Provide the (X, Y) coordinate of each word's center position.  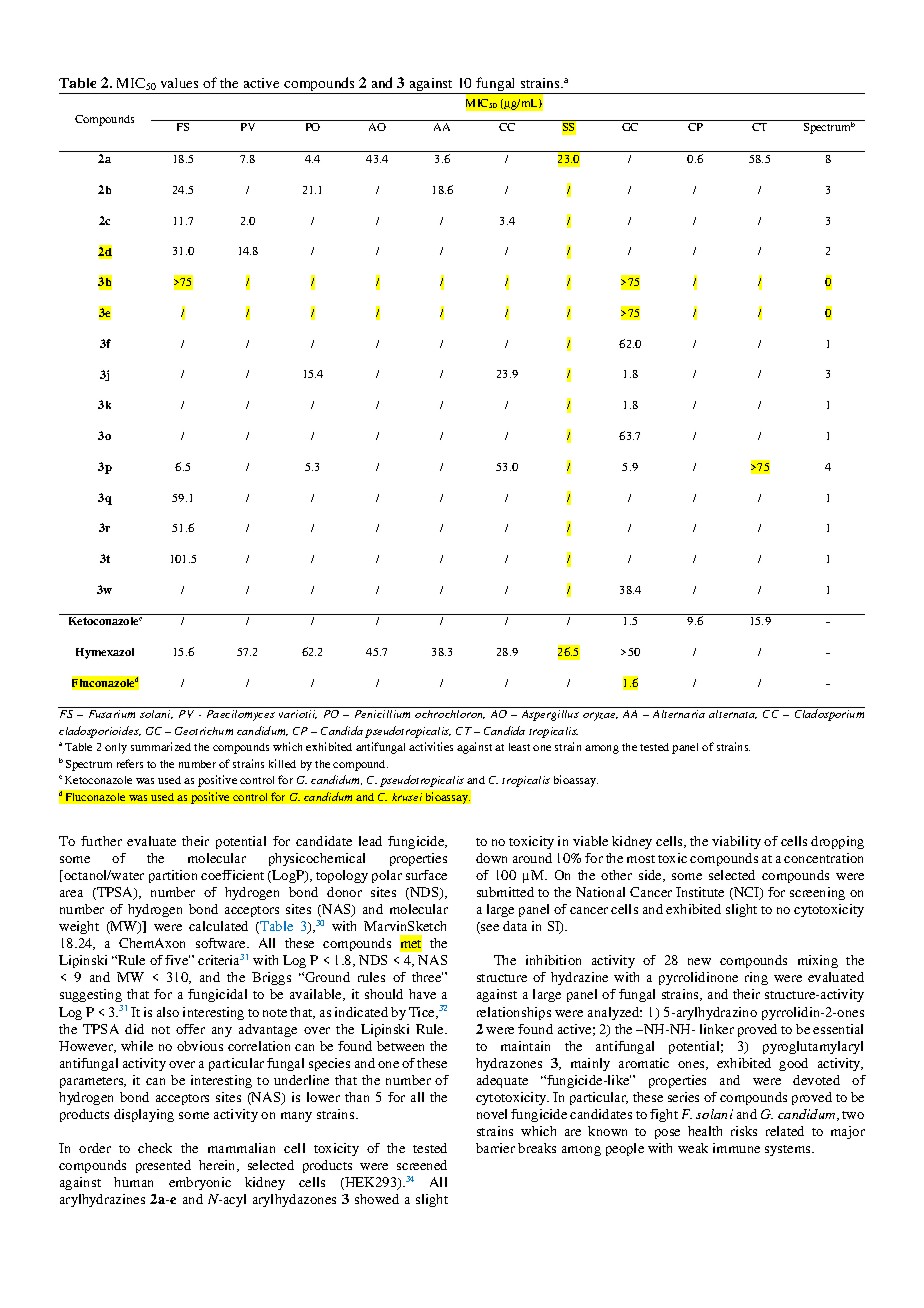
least (519, 747)
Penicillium (382, 714)
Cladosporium (829, 715)
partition (173, 876)
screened (422, 1165)
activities (431, 746)
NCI (747, 893)
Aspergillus (550, 715)
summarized (161, 746)
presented (163, 1166)
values (179, 83)
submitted (505, 892)
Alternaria (679, 714)
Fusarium (112, 714)
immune (736, 1148)
